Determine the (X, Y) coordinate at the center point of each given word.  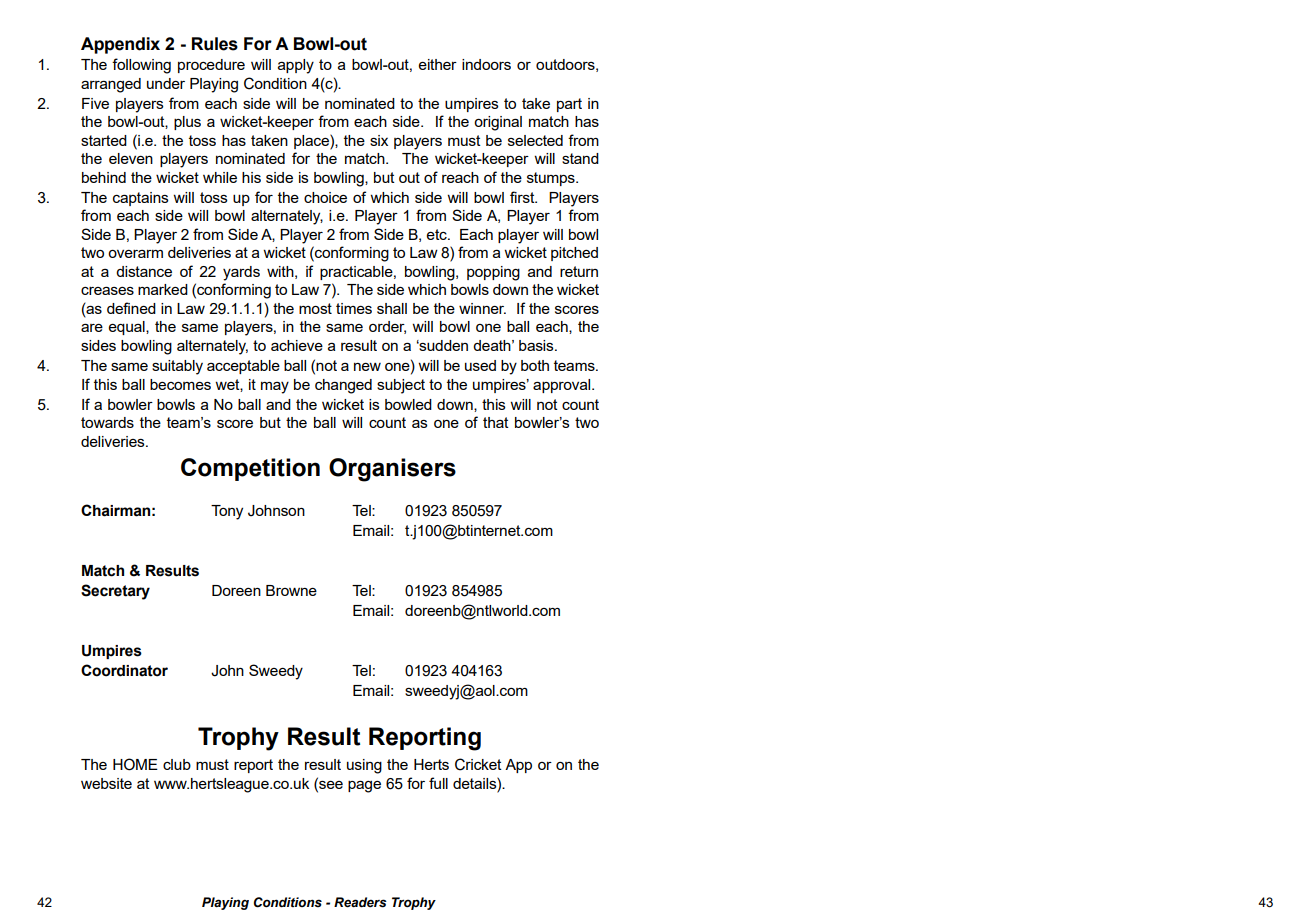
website (106, 783)
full (438, 783)
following (141, 66)
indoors (486, 64)
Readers (360, 902)
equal (128, 328)
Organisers (392, 470)
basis (537, 345)
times (354, 308)
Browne (291, 590)
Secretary (115, 592)
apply (296, 66)
